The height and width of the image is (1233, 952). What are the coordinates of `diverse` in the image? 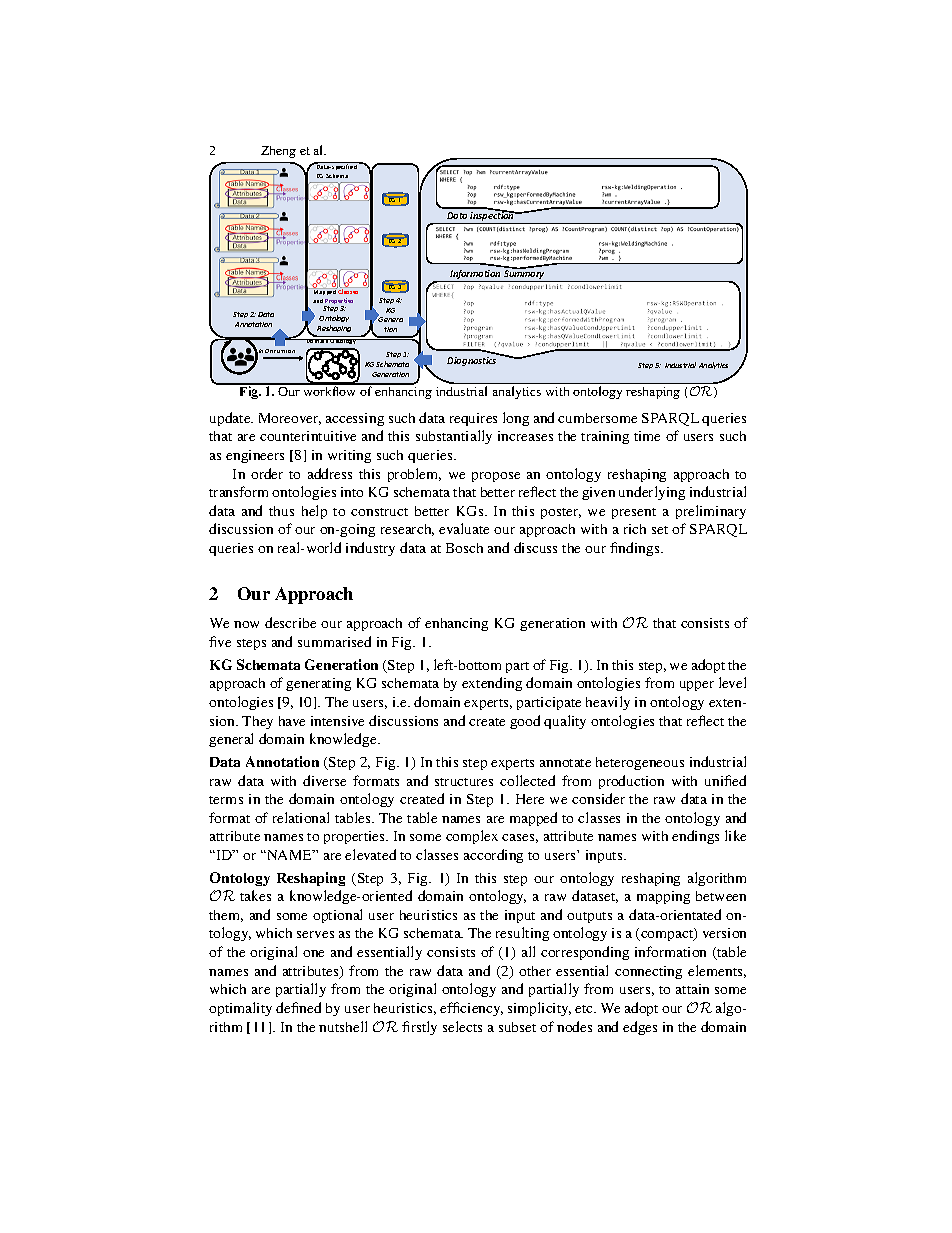 It's located at (324, 780).
